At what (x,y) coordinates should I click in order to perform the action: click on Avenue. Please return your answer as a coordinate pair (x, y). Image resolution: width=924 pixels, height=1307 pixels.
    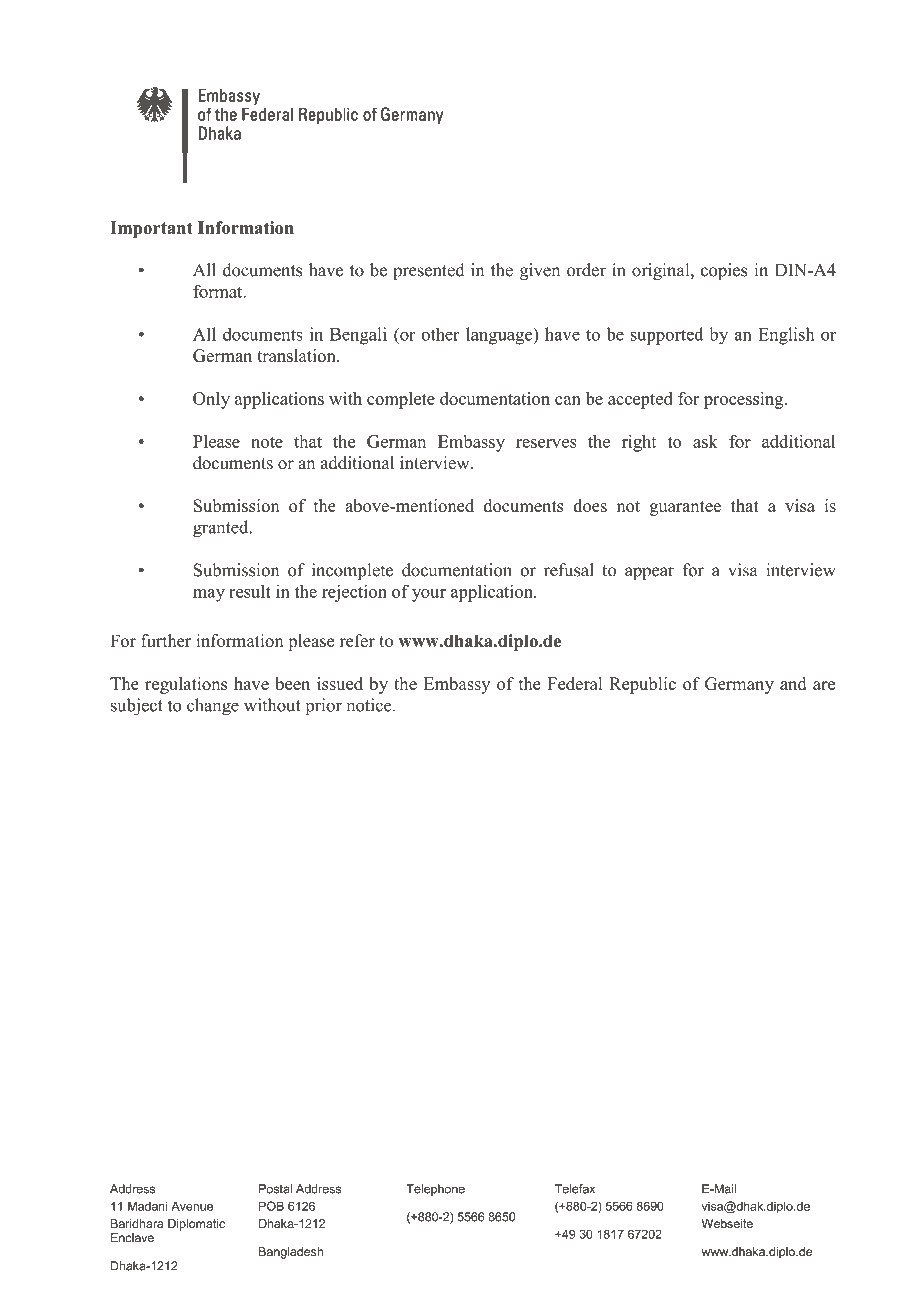
    Looking at the image, I should click on (192, 1206).
